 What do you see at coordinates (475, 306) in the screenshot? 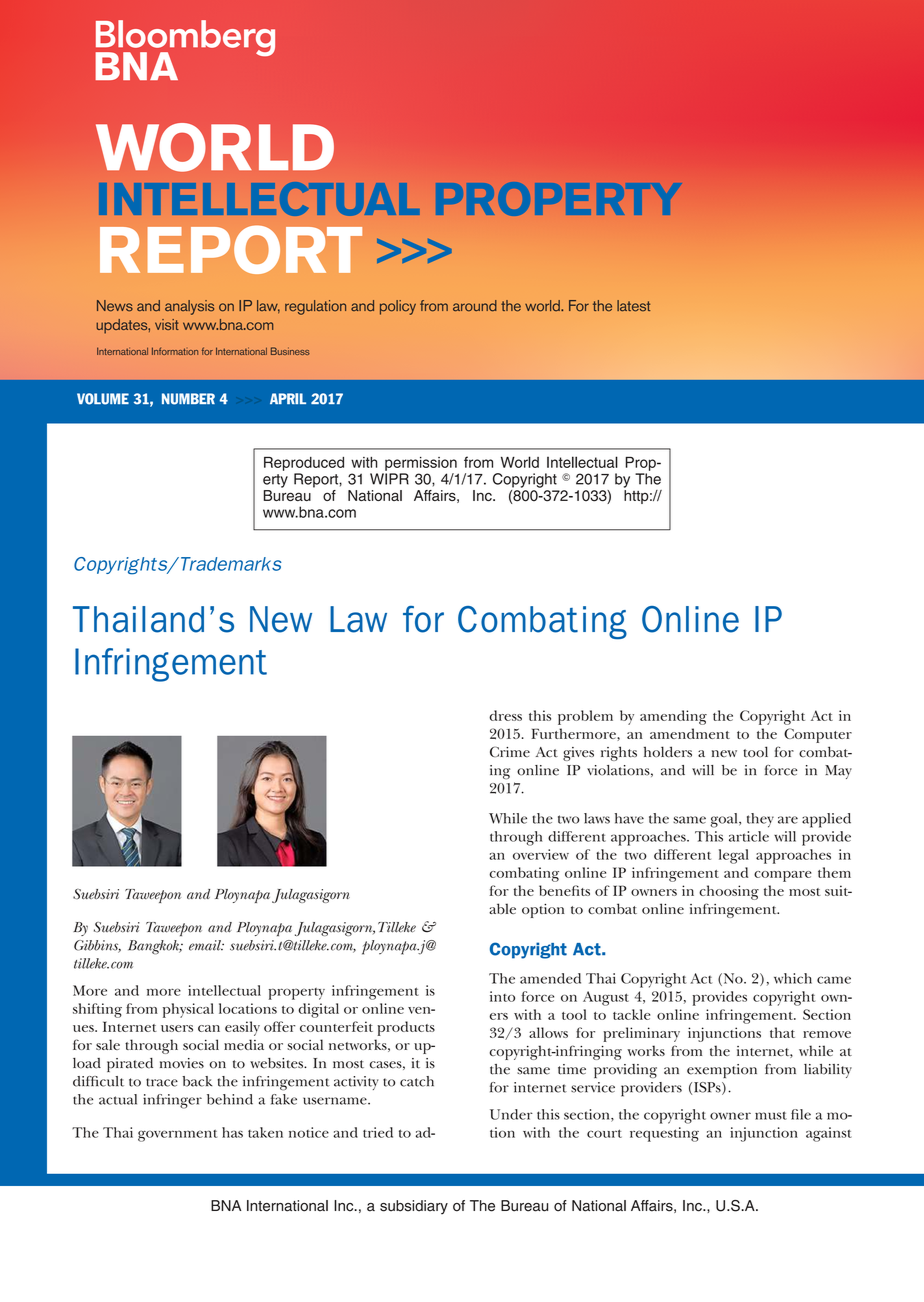
I see `around` at bounding box center [475, 306].
